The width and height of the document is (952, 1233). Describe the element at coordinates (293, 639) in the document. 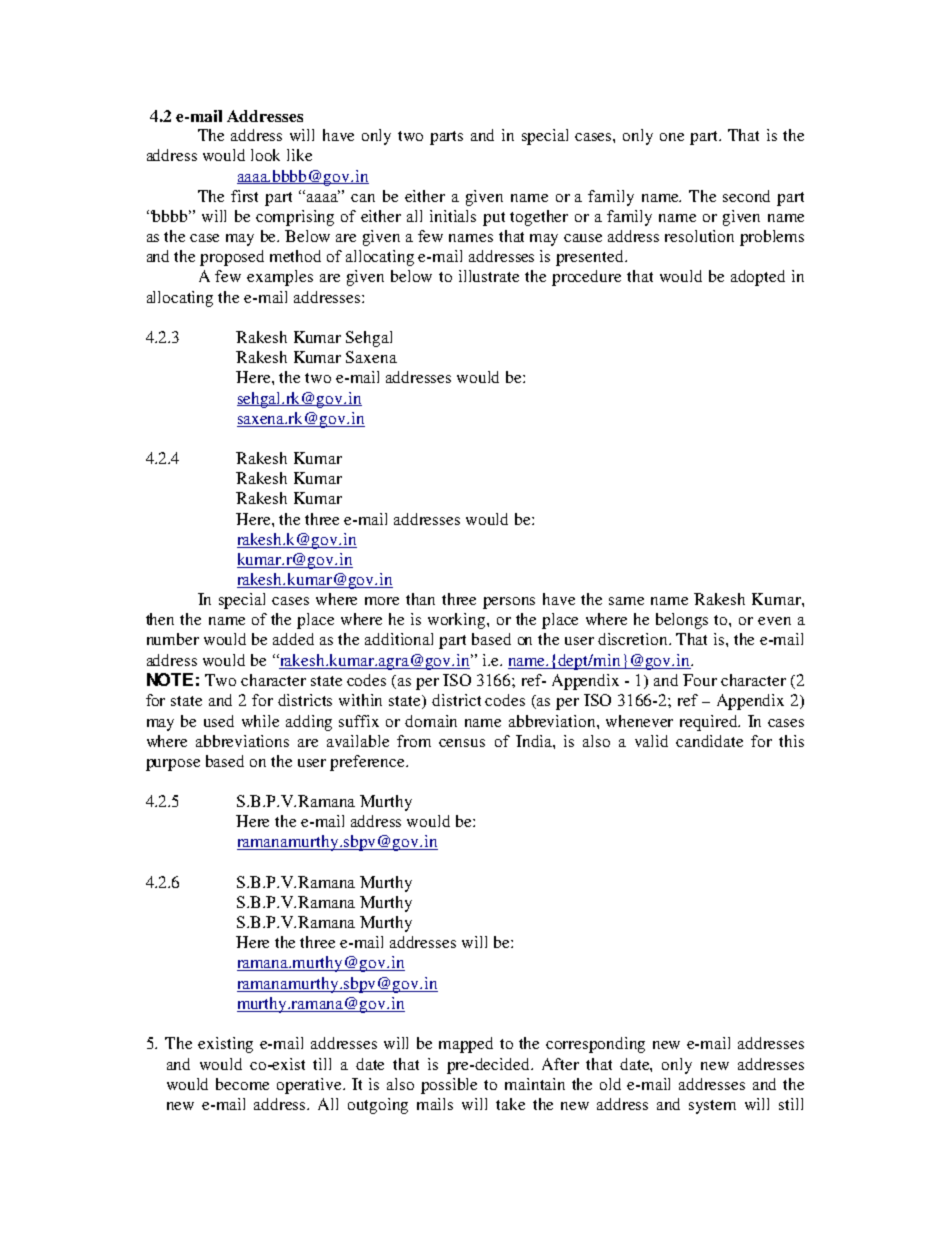

I see `added` at that location.
